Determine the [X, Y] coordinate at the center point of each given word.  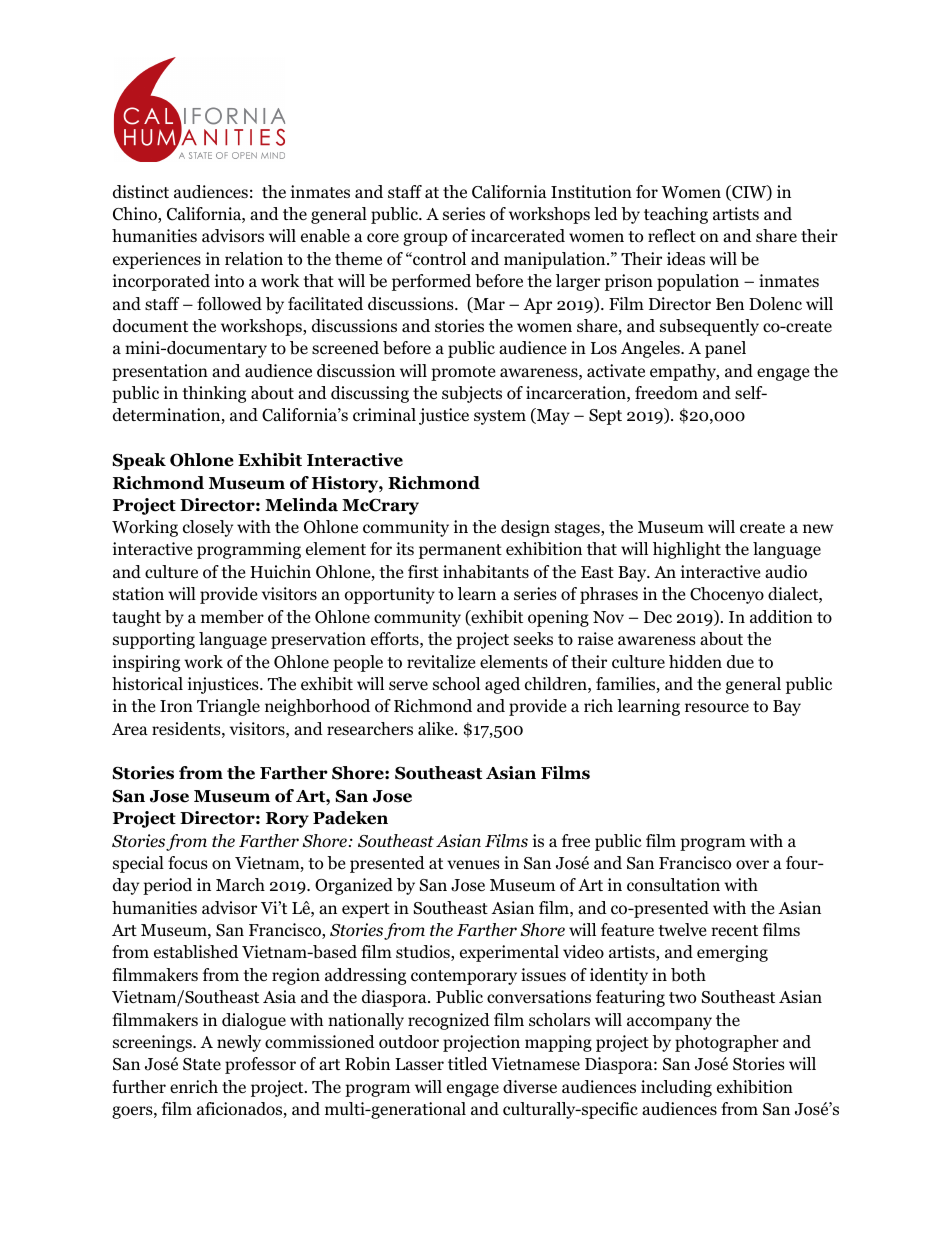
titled [468, 1063]
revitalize [441, 661]
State [202, 1064]
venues [473, 865]
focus [188, 863]
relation [254, 259]
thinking [214, 394]
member [232, 617]
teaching [676, 215]
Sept [605, 417]
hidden [695, 662]
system [500, 417]
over [752, 865]
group [425, 239]
